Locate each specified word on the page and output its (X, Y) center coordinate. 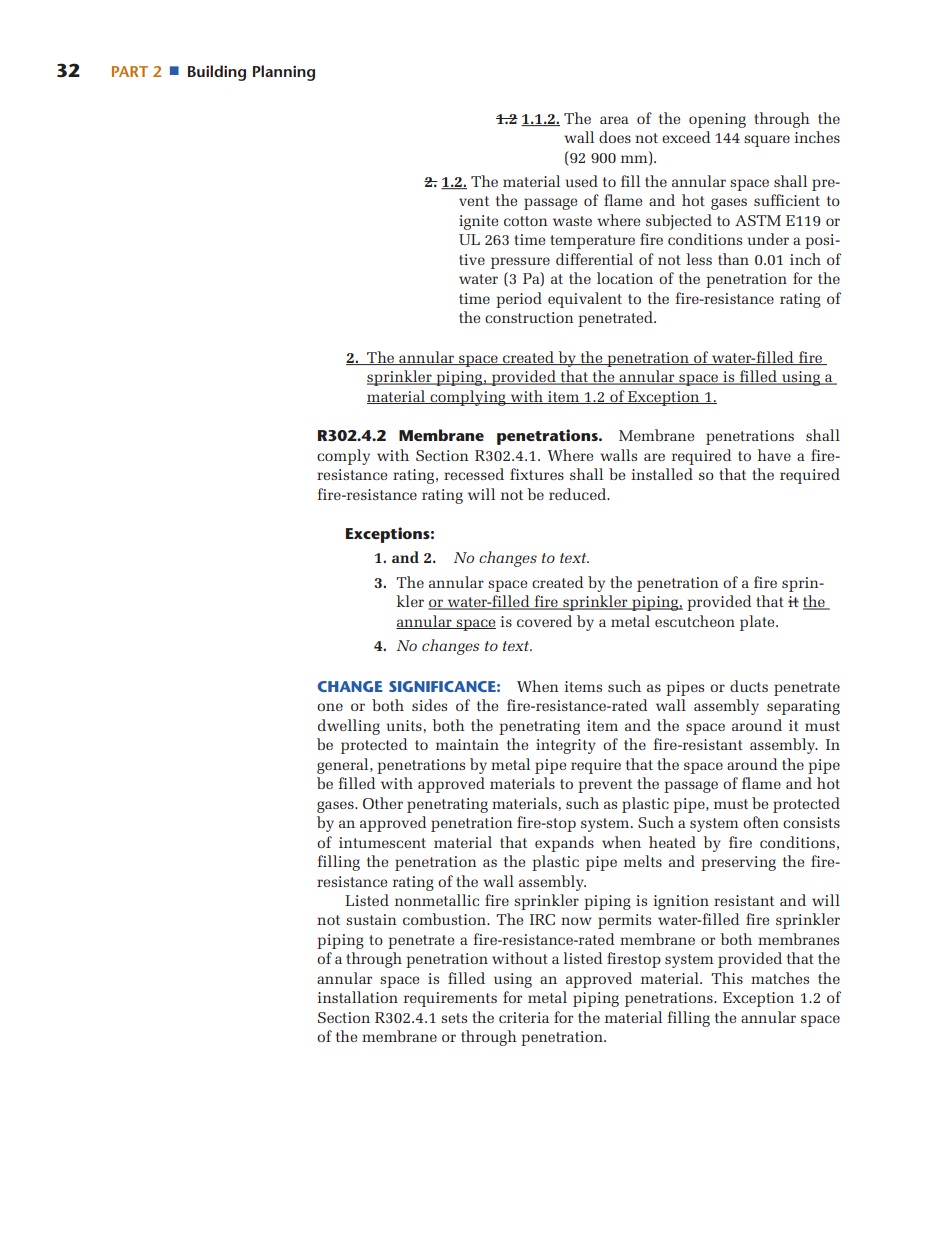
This (727, 978)
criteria (524, 1017)
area (614, 120)
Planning (284, 73)
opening (717, 120)
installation (357, 997)
